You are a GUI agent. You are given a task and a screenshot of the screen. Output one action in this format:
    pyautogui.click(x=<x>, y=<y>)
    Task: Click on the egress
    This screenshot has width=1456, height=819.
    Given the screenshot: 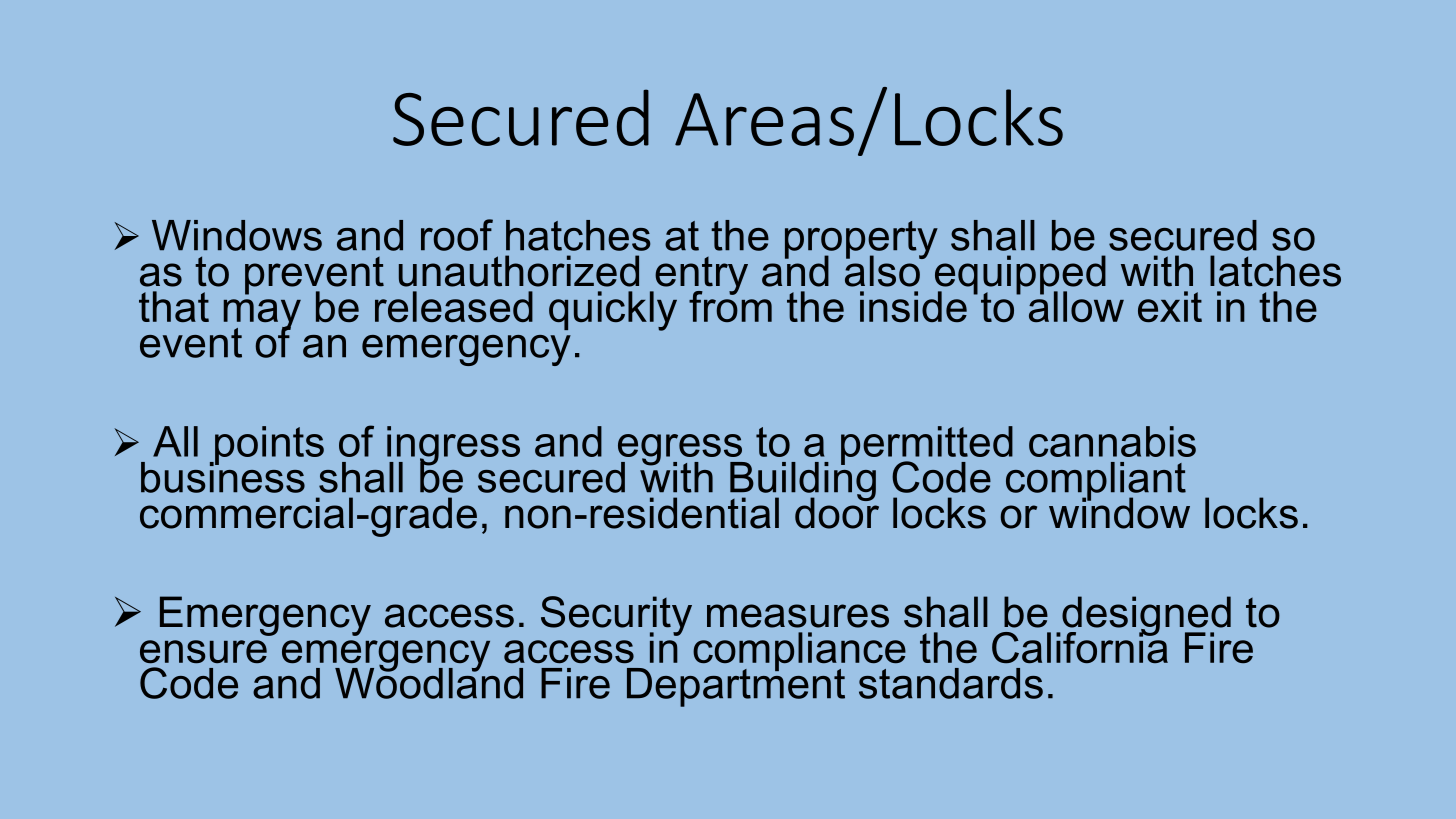 What is the action you would take?
    pyautogui.click(x=681, y=451)
